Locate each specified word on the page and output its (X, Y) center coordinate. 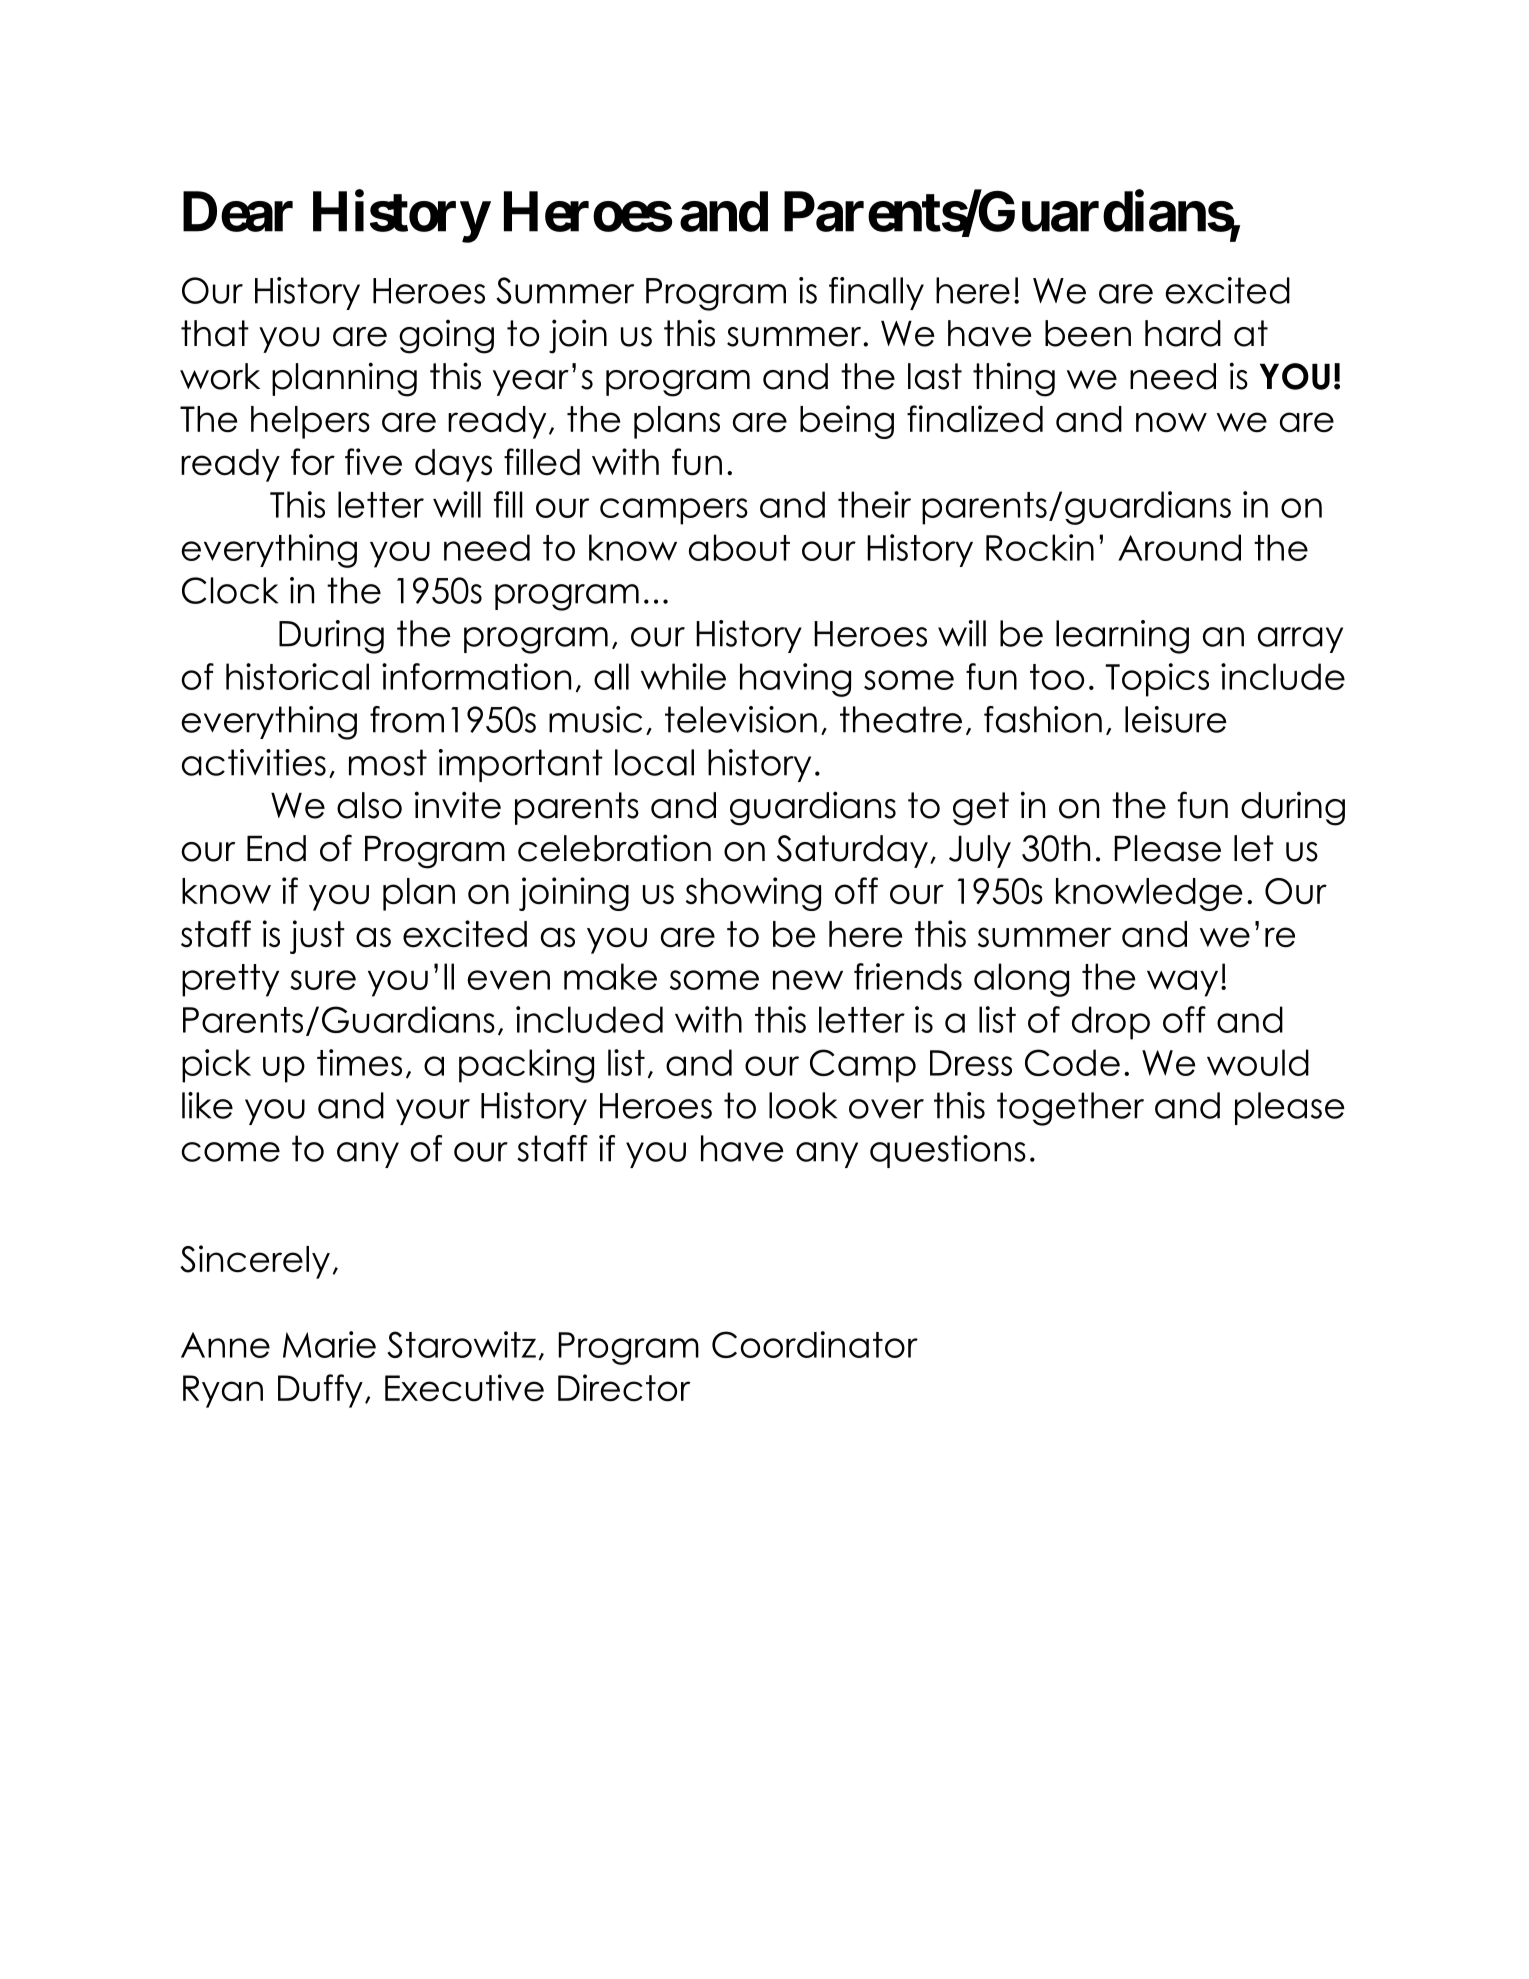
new (808, 980)
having (795, 680)
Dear (238, 212)
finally (876, 293)
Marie (329, 1344)
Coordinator (815, 1344)
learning (1122, 637)
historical (297, 676)
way (1182, 983)
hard (1183, 333)
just (317, 937)
